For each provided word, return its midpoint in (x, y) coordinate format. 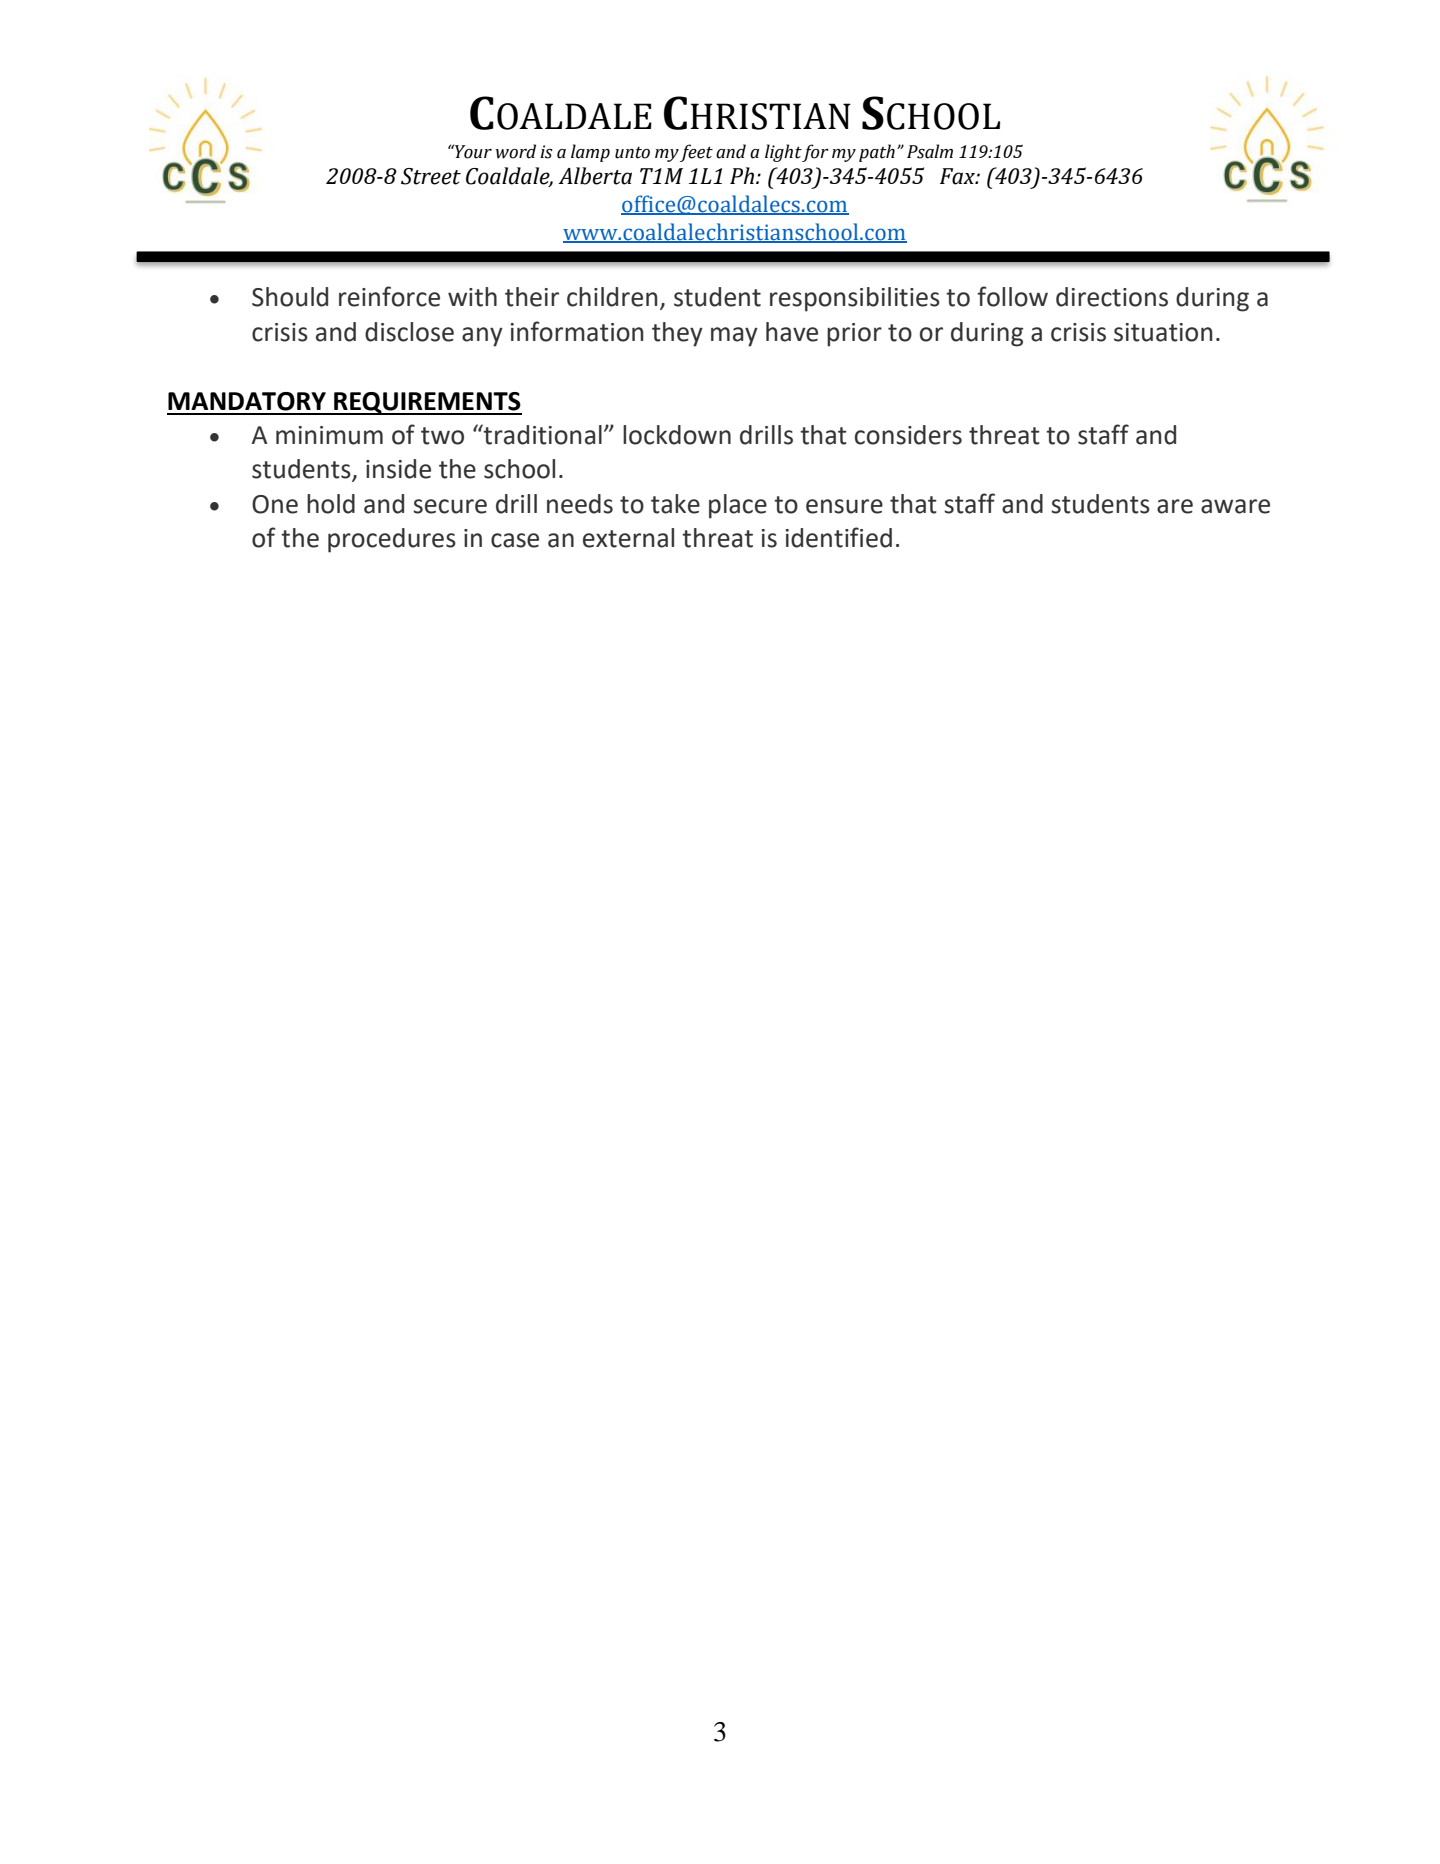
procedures (392, 540)
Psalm (930, 151)
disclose (409, 332)
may (734, 337)
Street (431, 176)
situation (1163, 332)
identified (838, 537)
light (783, 153)
